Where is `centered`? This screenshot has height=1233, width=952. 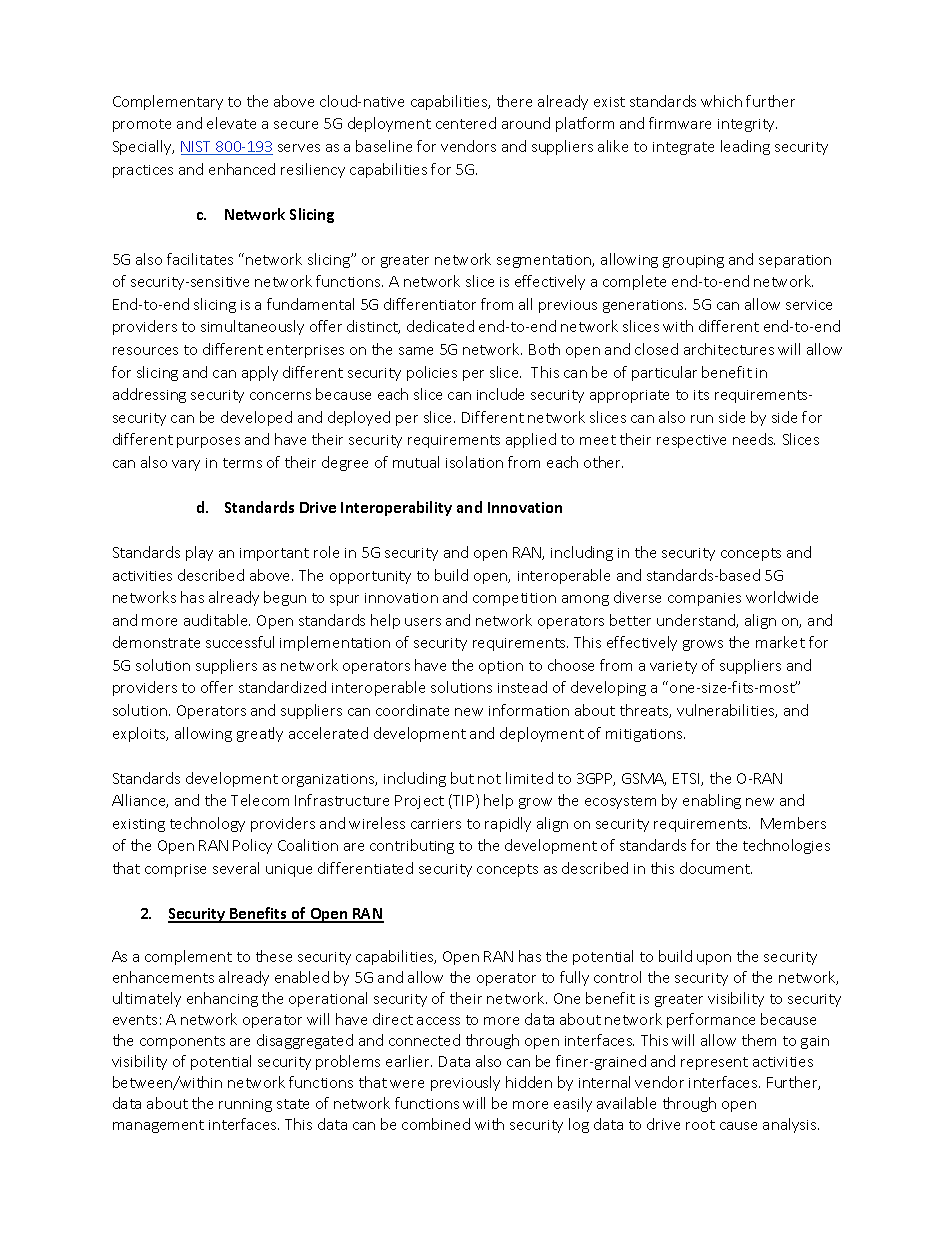
centered is located at coordinates (466, 123).
